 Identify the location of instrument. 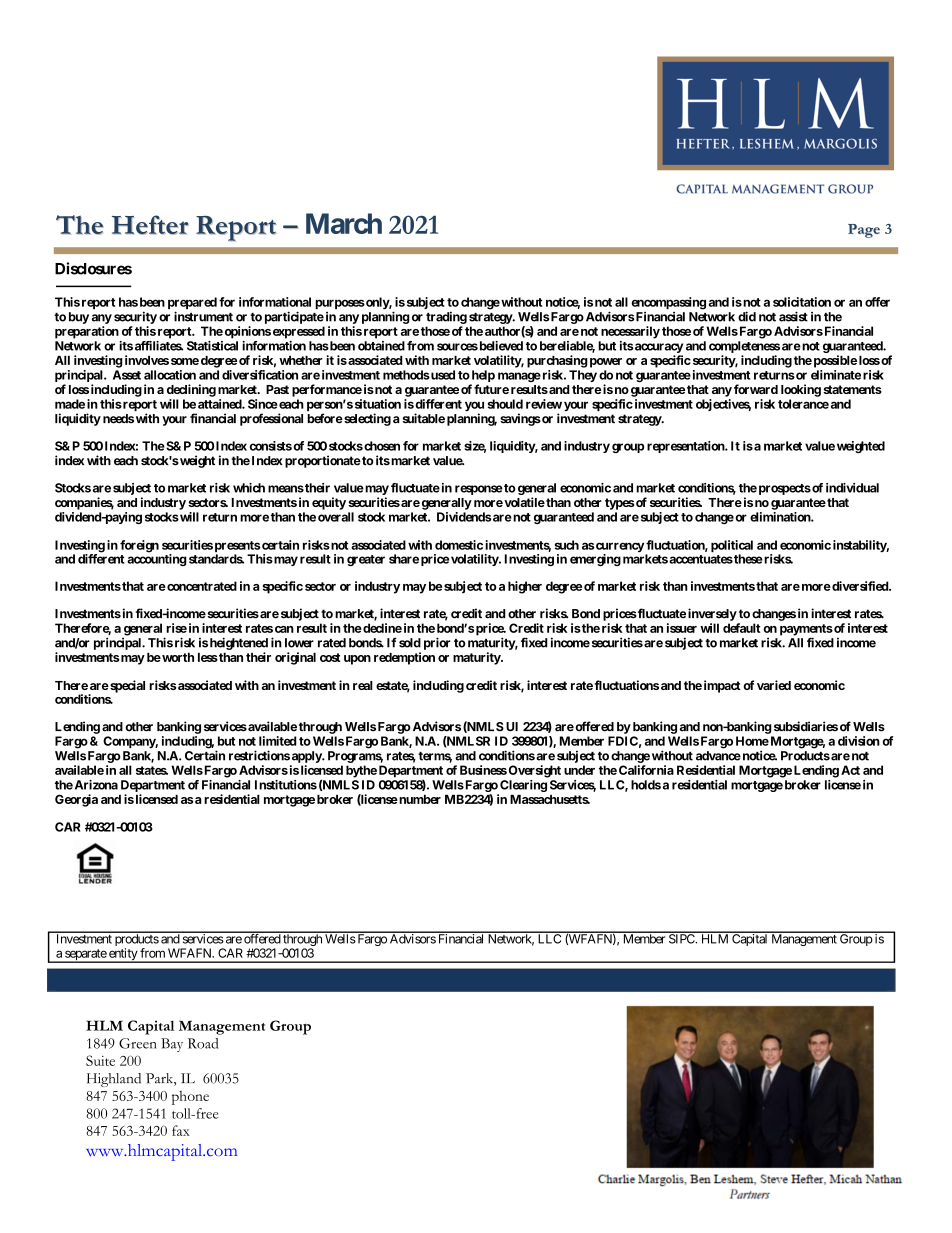
(203, 316).
